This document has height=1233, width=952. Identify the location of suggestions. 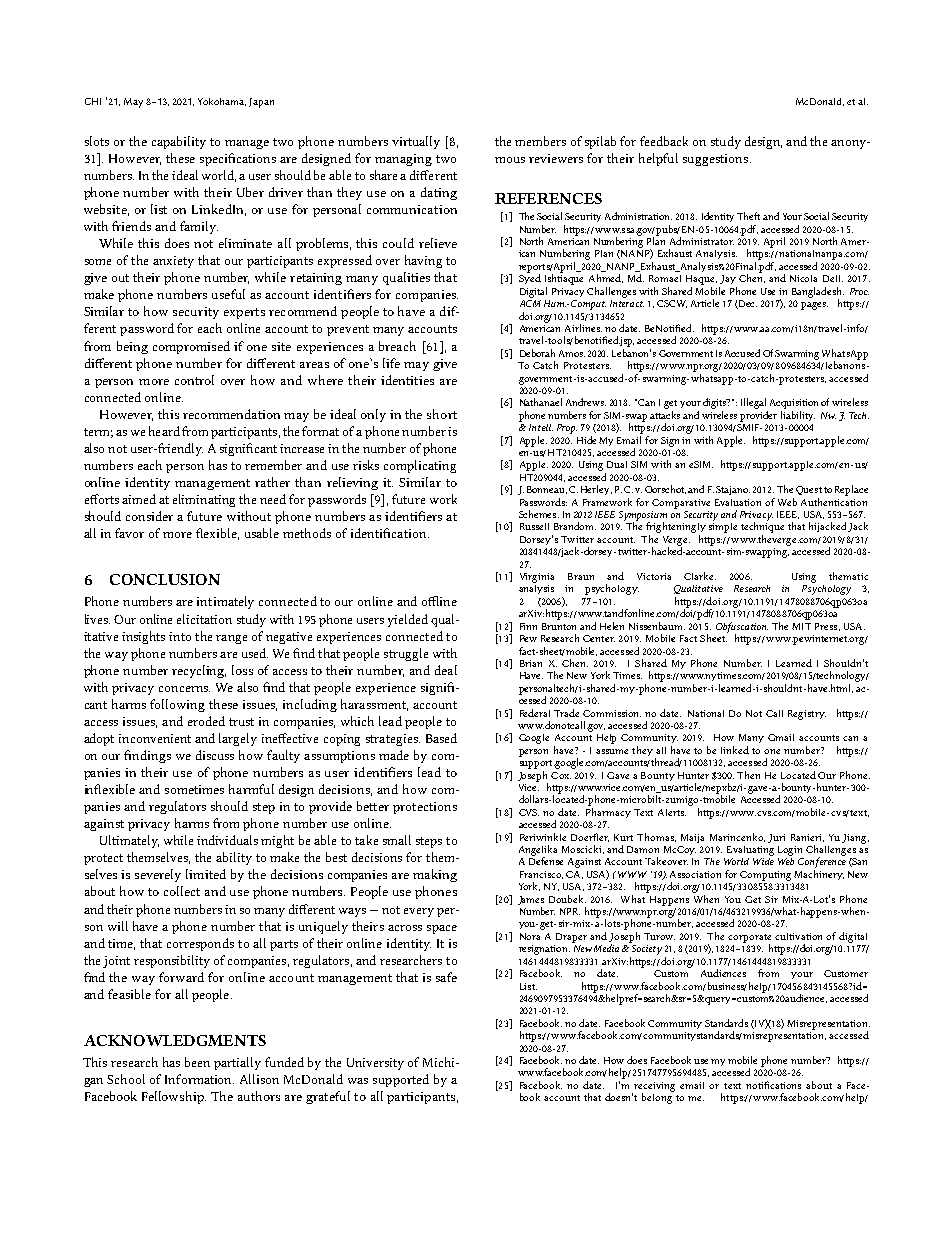
(715, 160).
